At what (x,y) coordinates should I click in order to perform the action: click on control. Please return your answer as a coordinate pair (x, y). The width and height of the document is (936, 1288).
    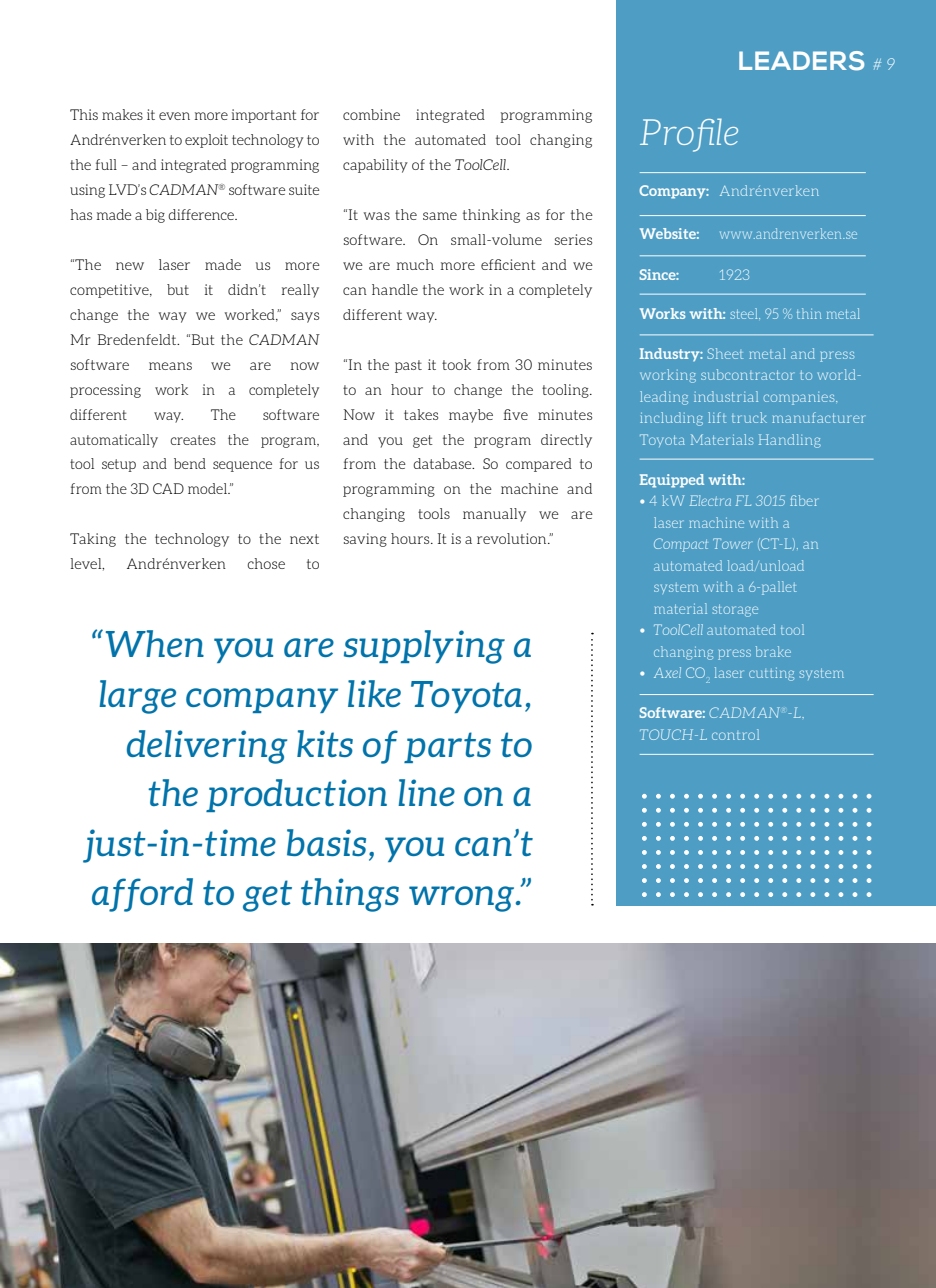
    Looking at the image, I should click on (735, 734).
